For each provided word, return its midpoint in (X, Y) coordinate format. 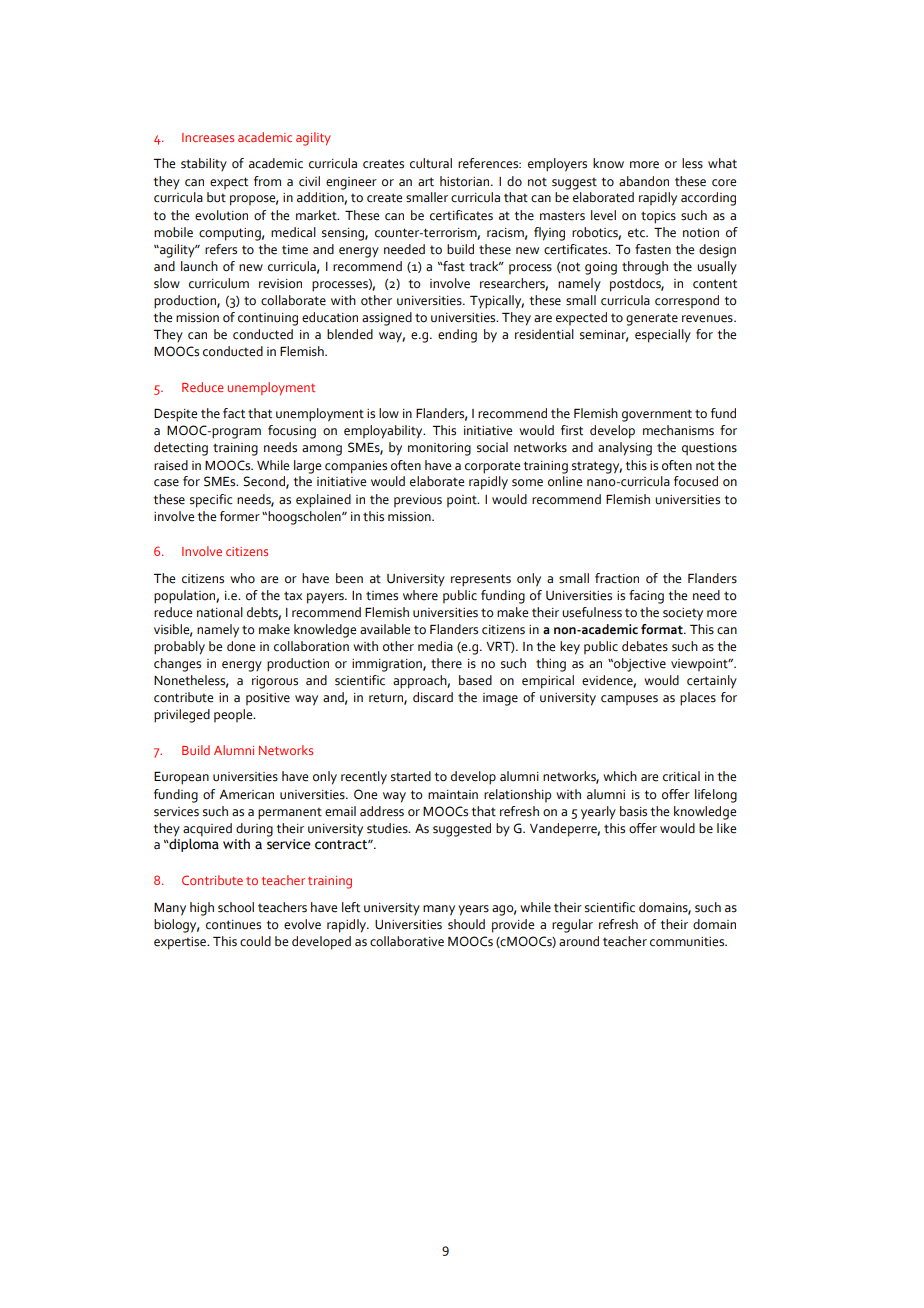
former (240, 516)
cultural (431, 163)
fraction (617, 578)
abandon (644, 181)
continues (233, 925)
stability (204, 164)
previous (418, 501)
